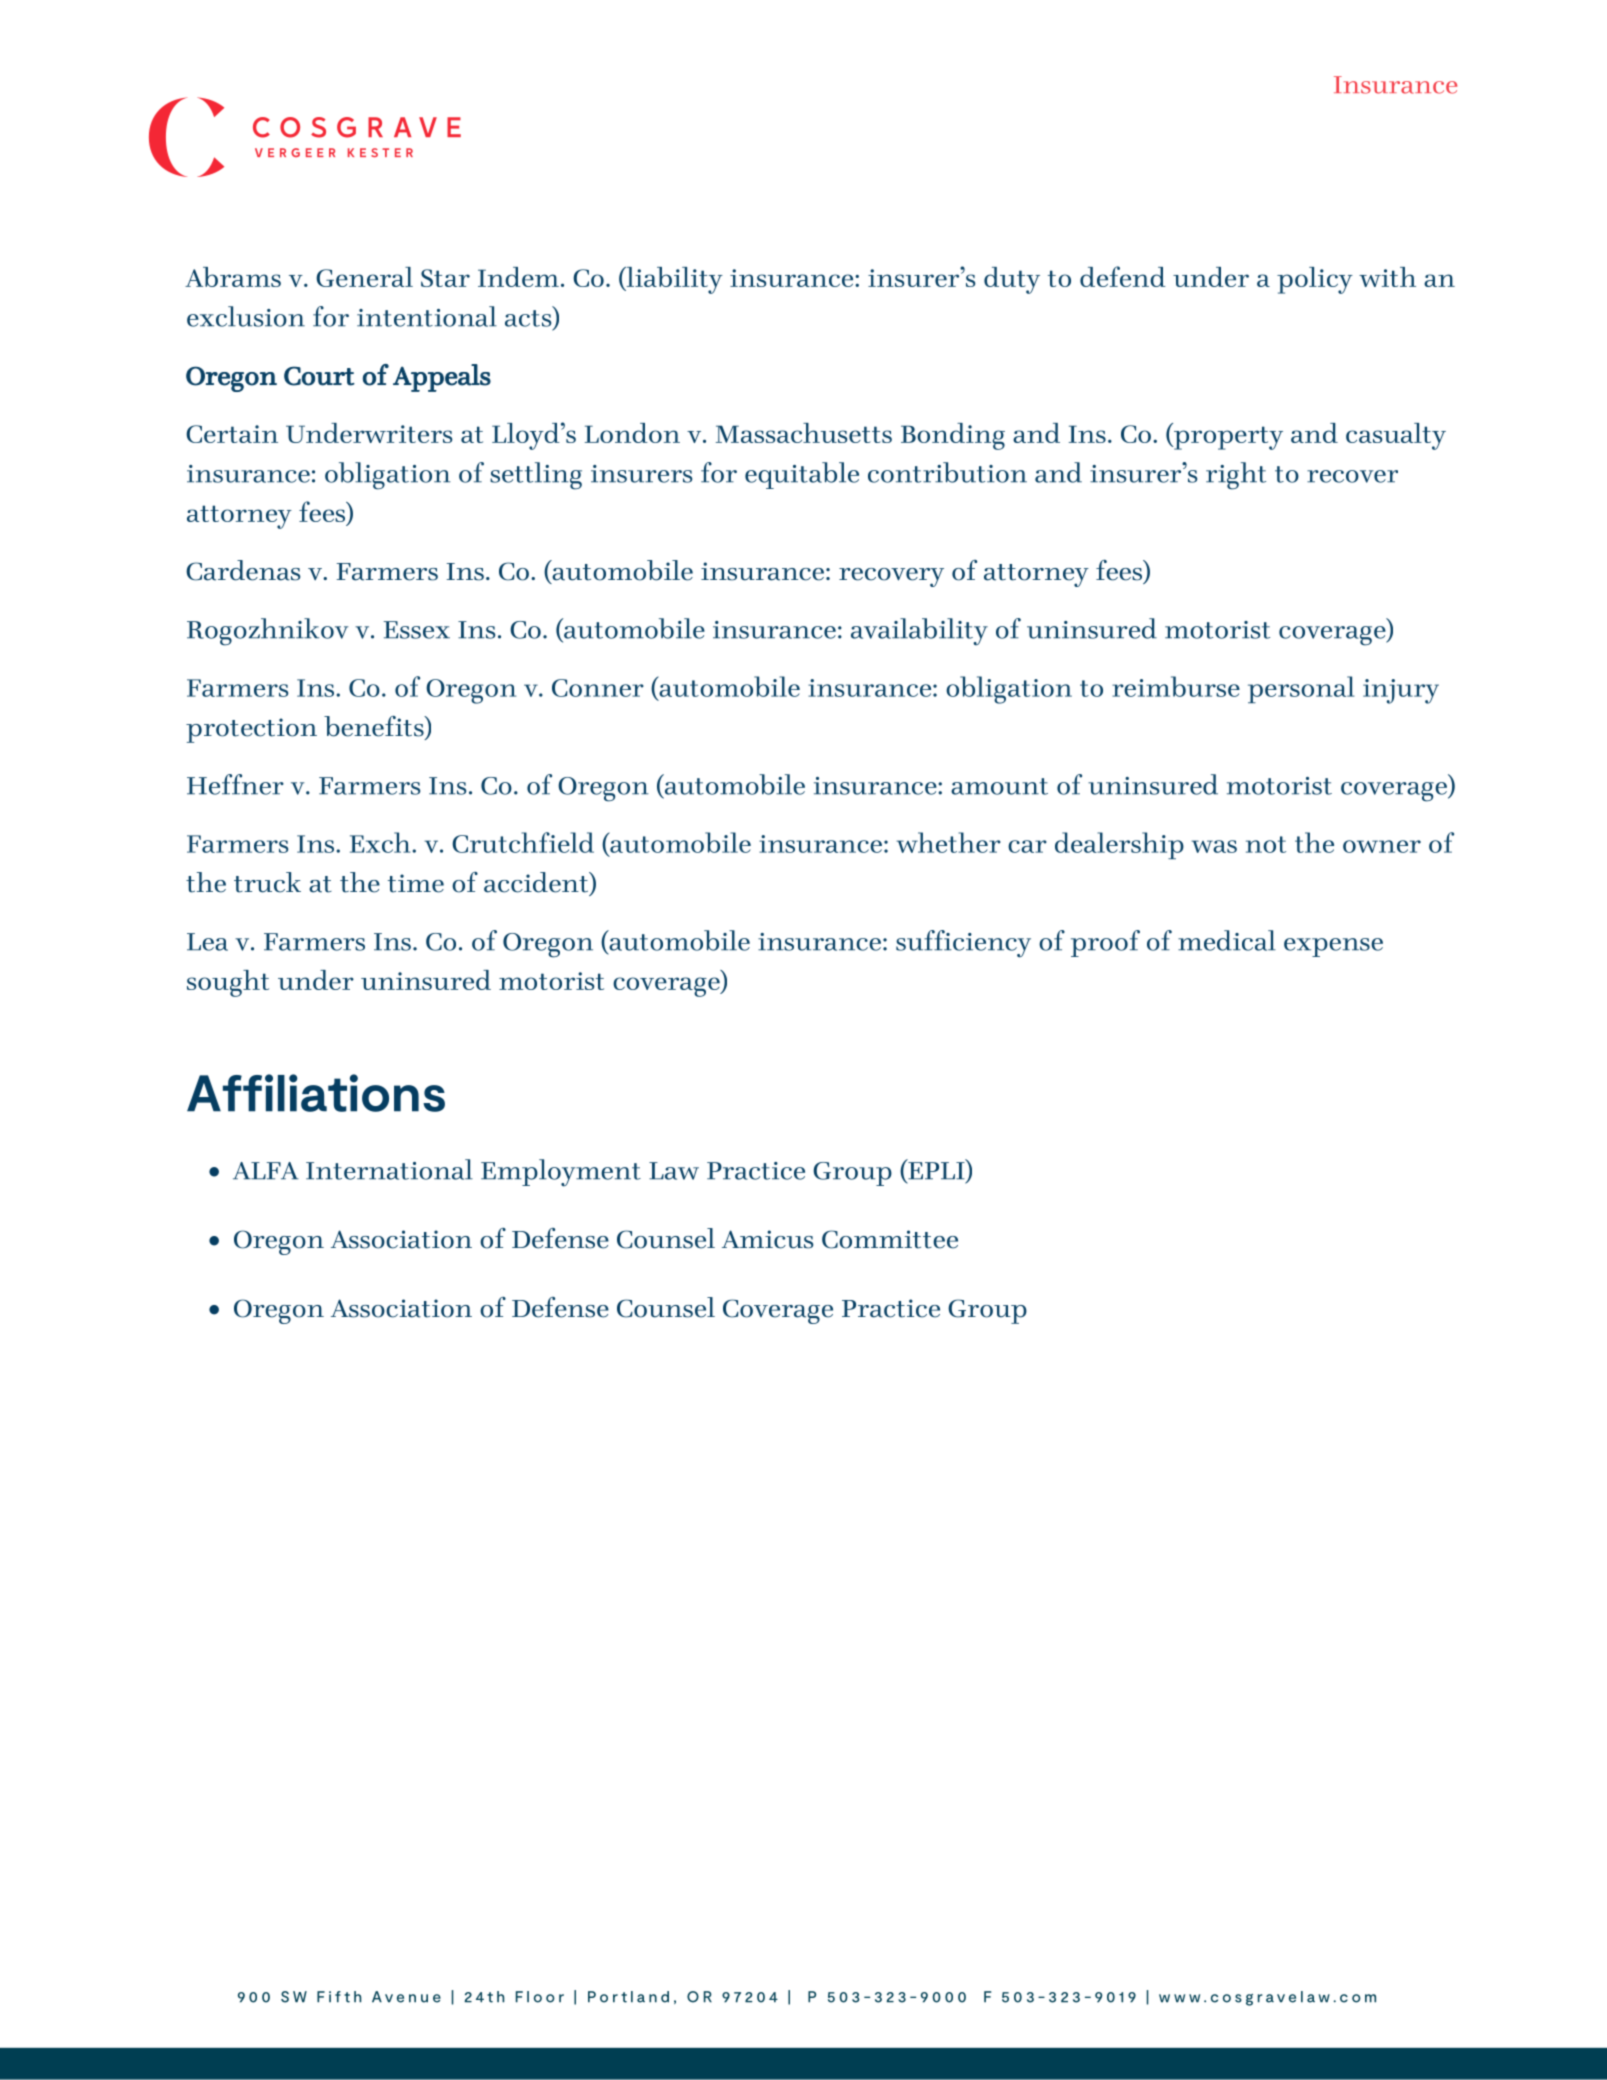 This page has width=1607, height=2080. I want to click on General, so click(364, 277).
